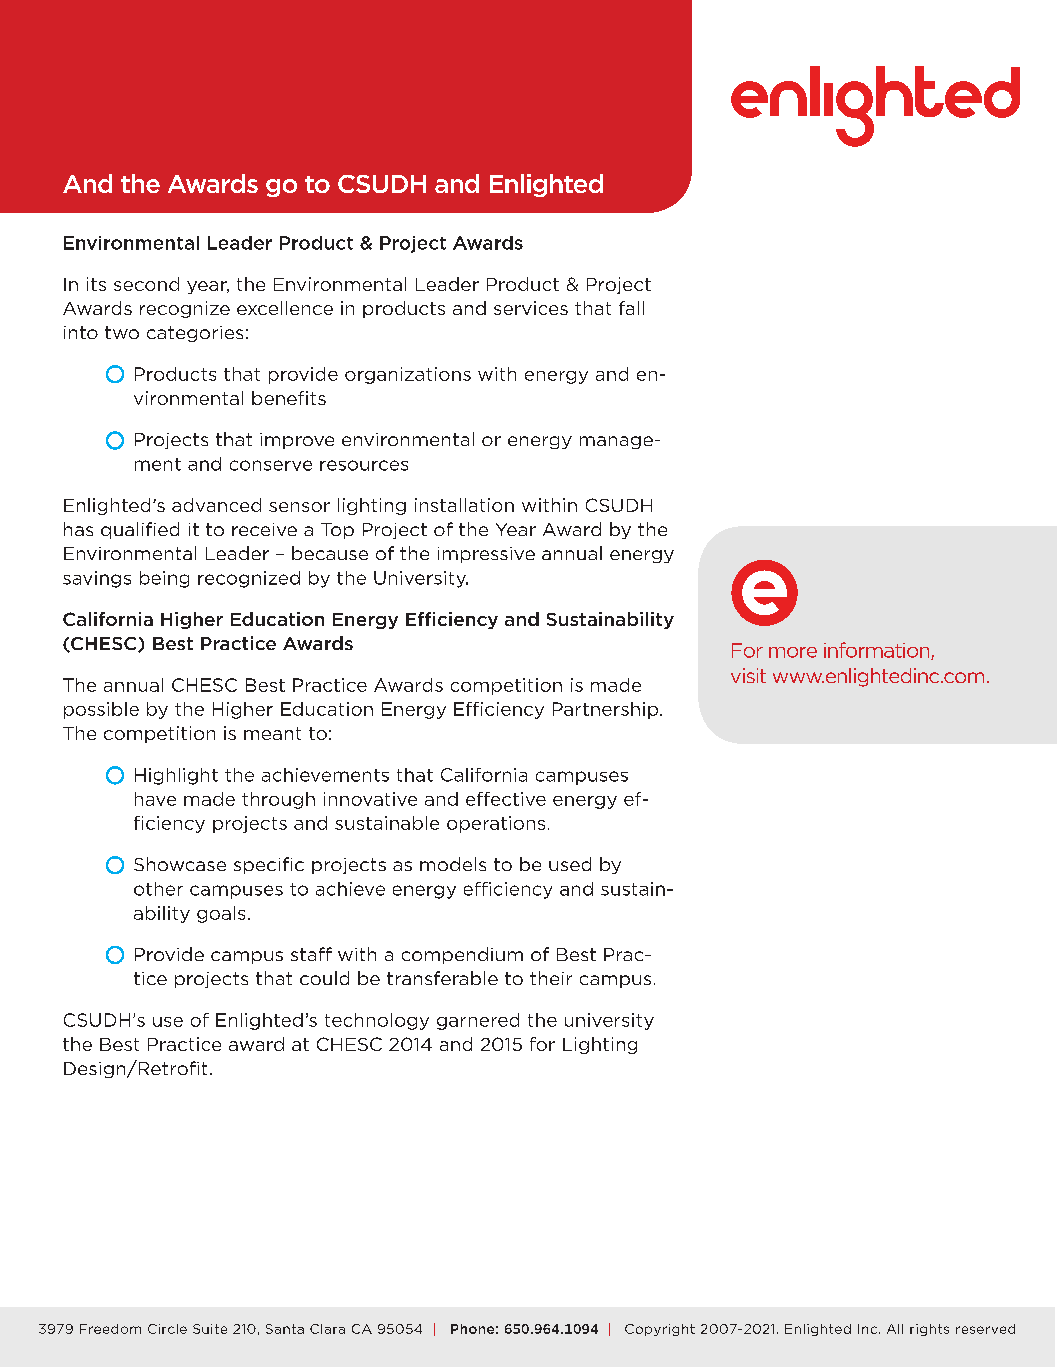 This screenshot has height=1368, width=1057. What do you see at coordinates (660, 1330) in the screenshot?
I see `Copyright` at bounding box center [660, 1330].
